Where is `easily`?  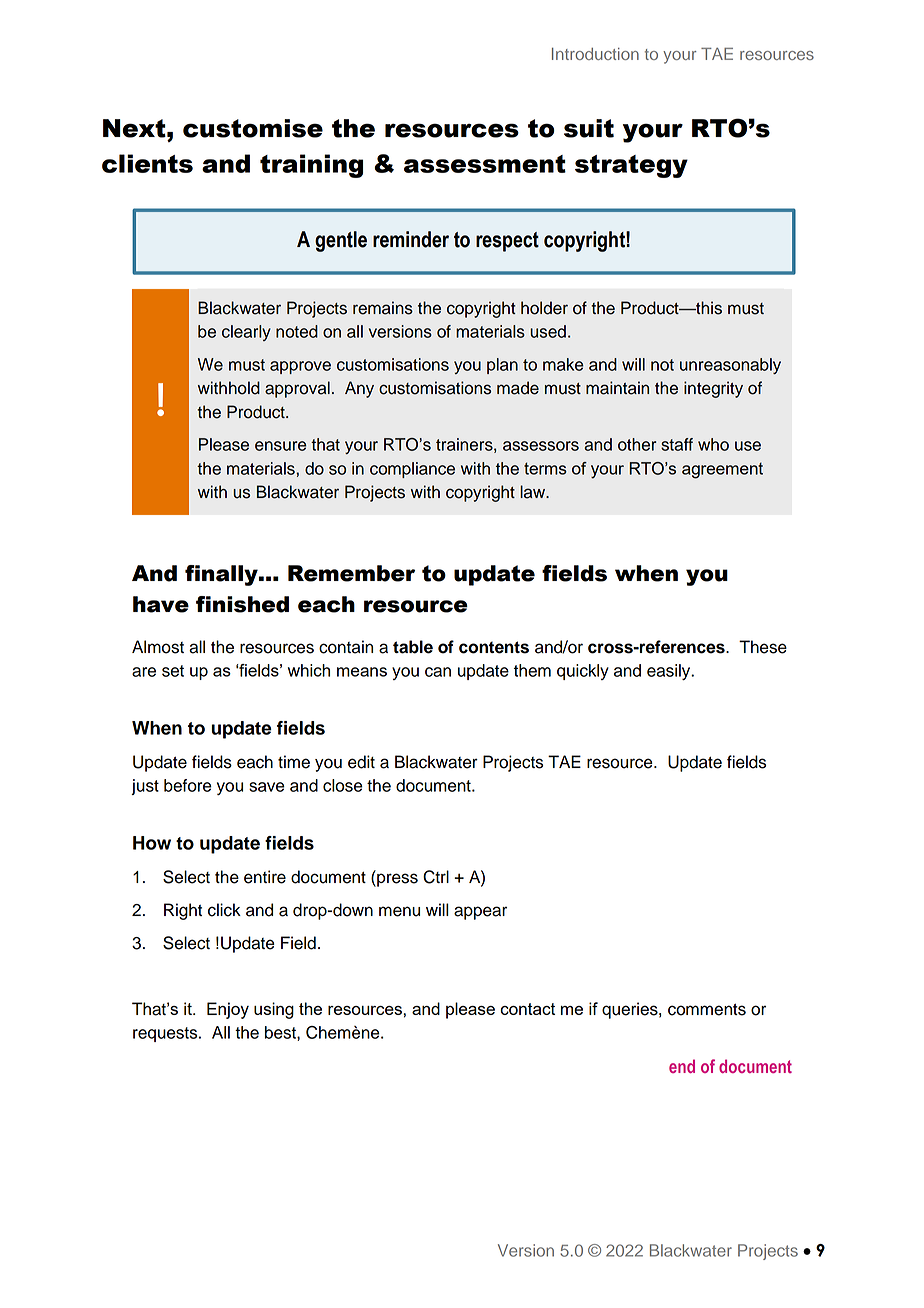 easily is located at coordinates (670, 672).
